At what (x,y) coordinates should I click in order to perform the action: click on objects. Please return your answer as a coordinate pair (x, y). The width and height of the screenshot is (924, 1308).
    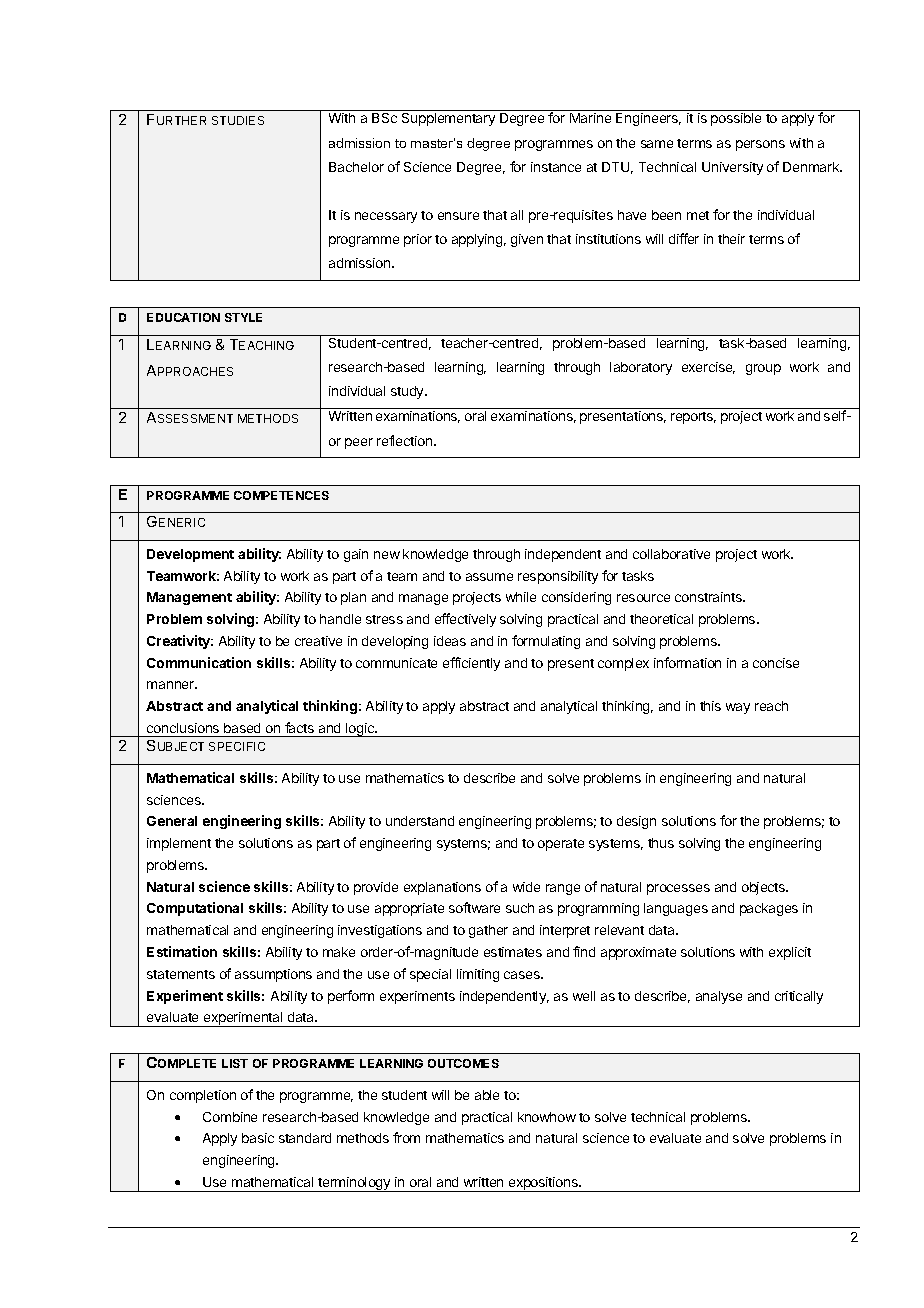
    Looking at the image, I should click on (764, 888).
